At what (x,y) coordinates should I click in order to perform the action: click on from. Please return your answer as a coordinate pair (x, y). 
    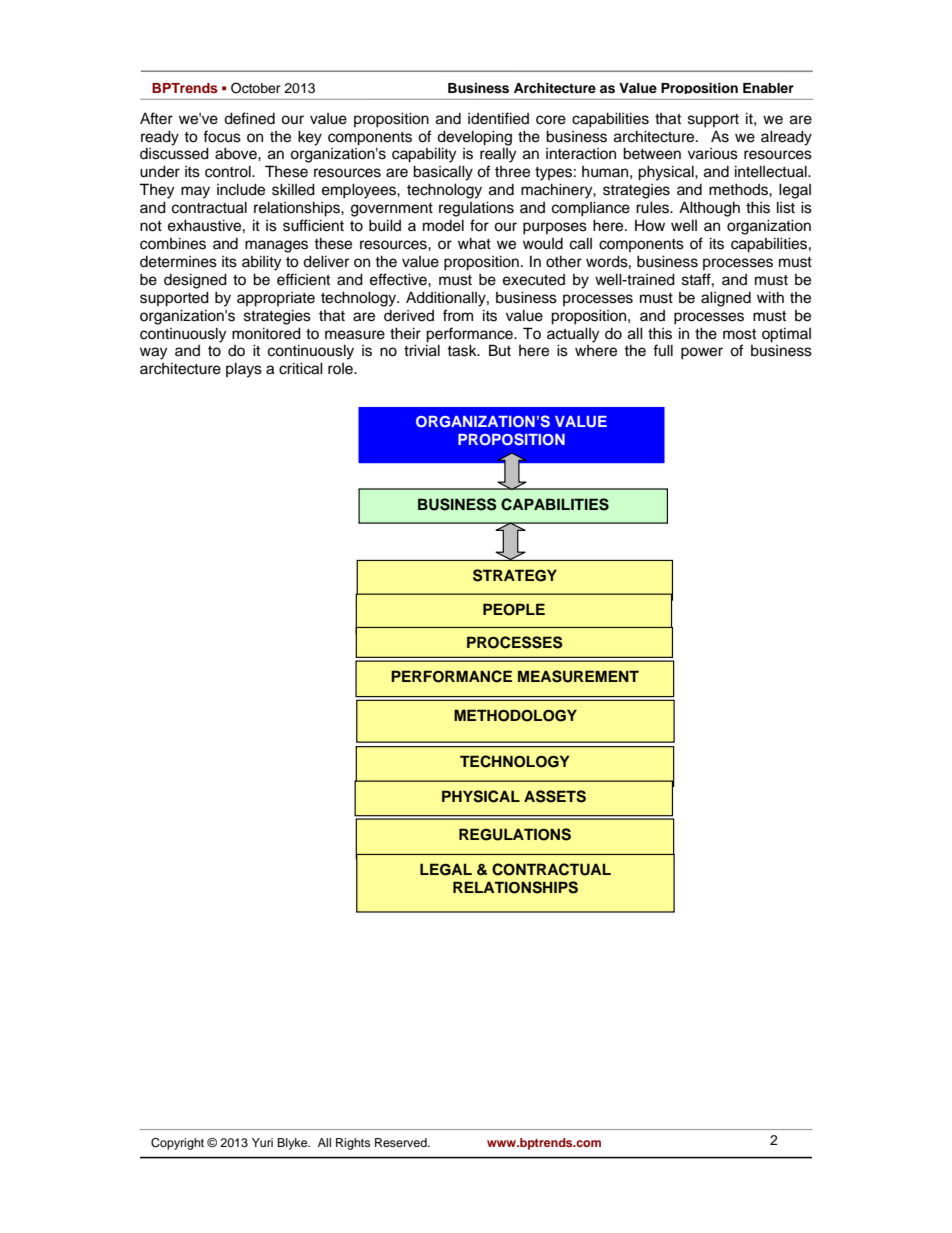
    Looking at the image, I should click on (458, 315).
